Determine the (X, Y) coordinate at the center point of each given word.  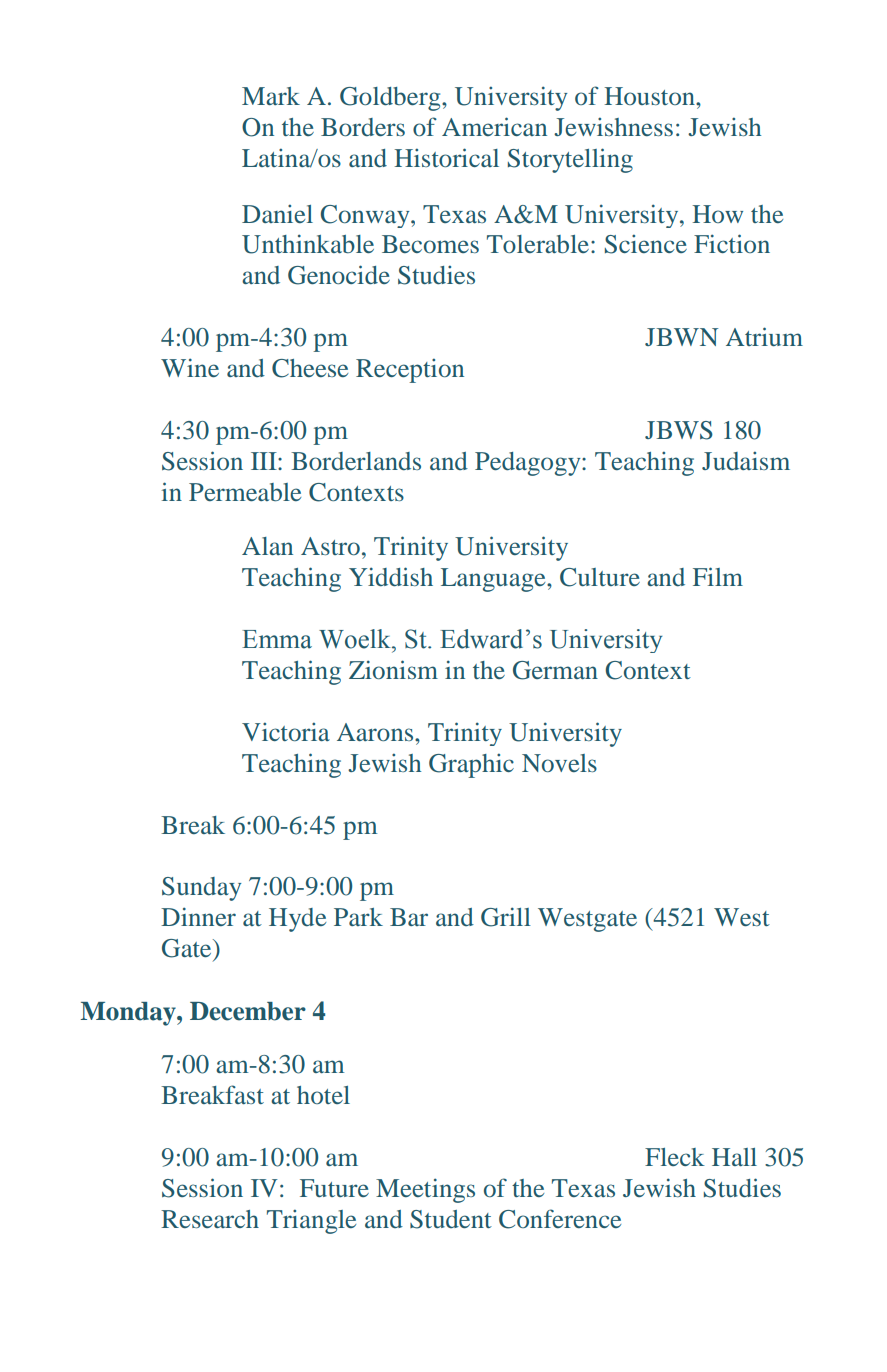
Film (718, 576)
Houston (650, 96)
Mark (271, 96)
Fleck (675, 1157)
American (494, 126)
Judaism (746, 461)
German (555, 670)
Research (210, 1219)
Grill (506, 917)
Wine (190, 367)
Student (451, 1219)
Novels (559, 763)
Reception (410, 370)
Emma (277, 639)
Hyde (297, 920)
